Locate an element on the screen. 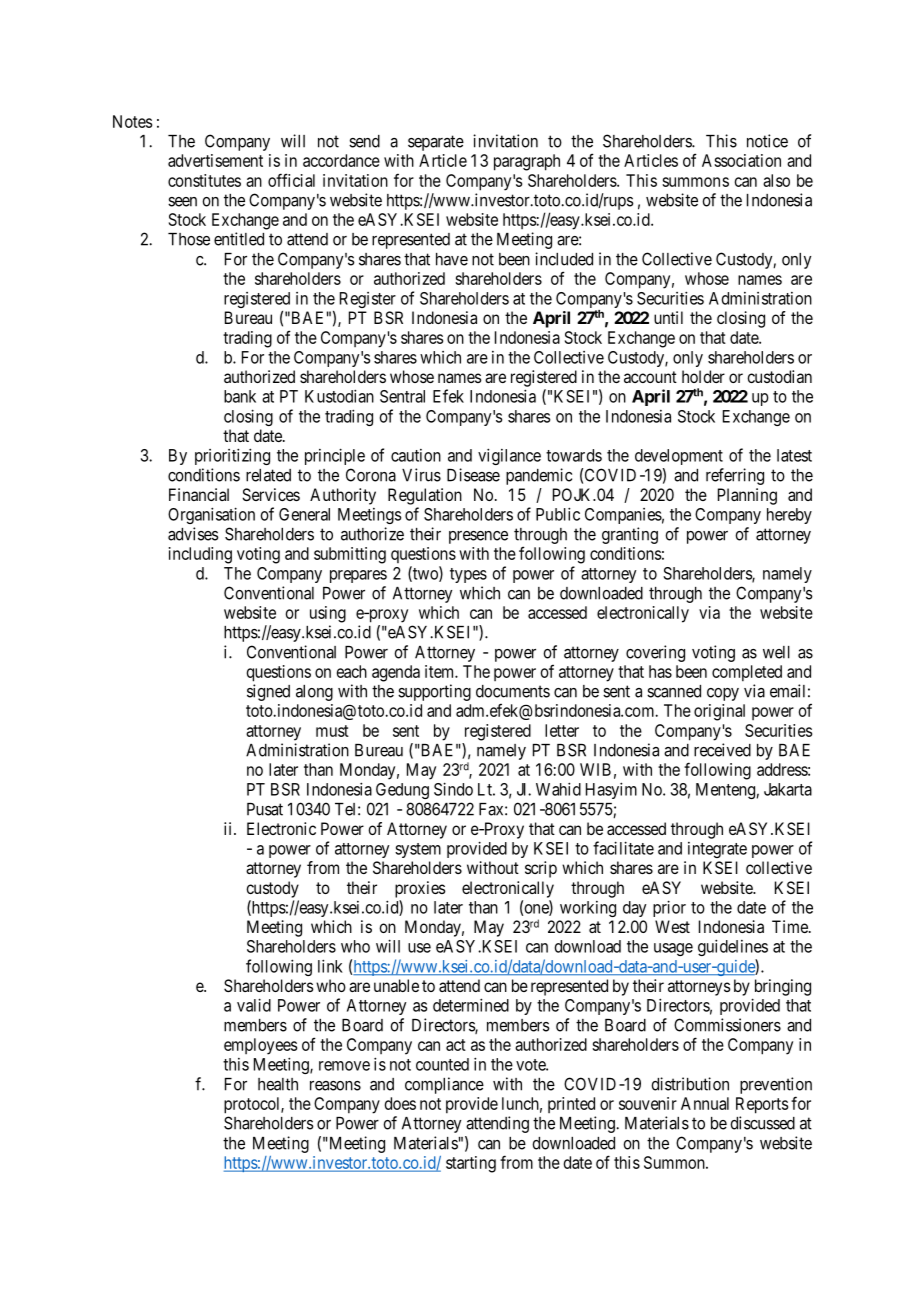 Image resolution: width=924 pixels, height=1307 pixels. completed is located at coordinates (747, 673).
